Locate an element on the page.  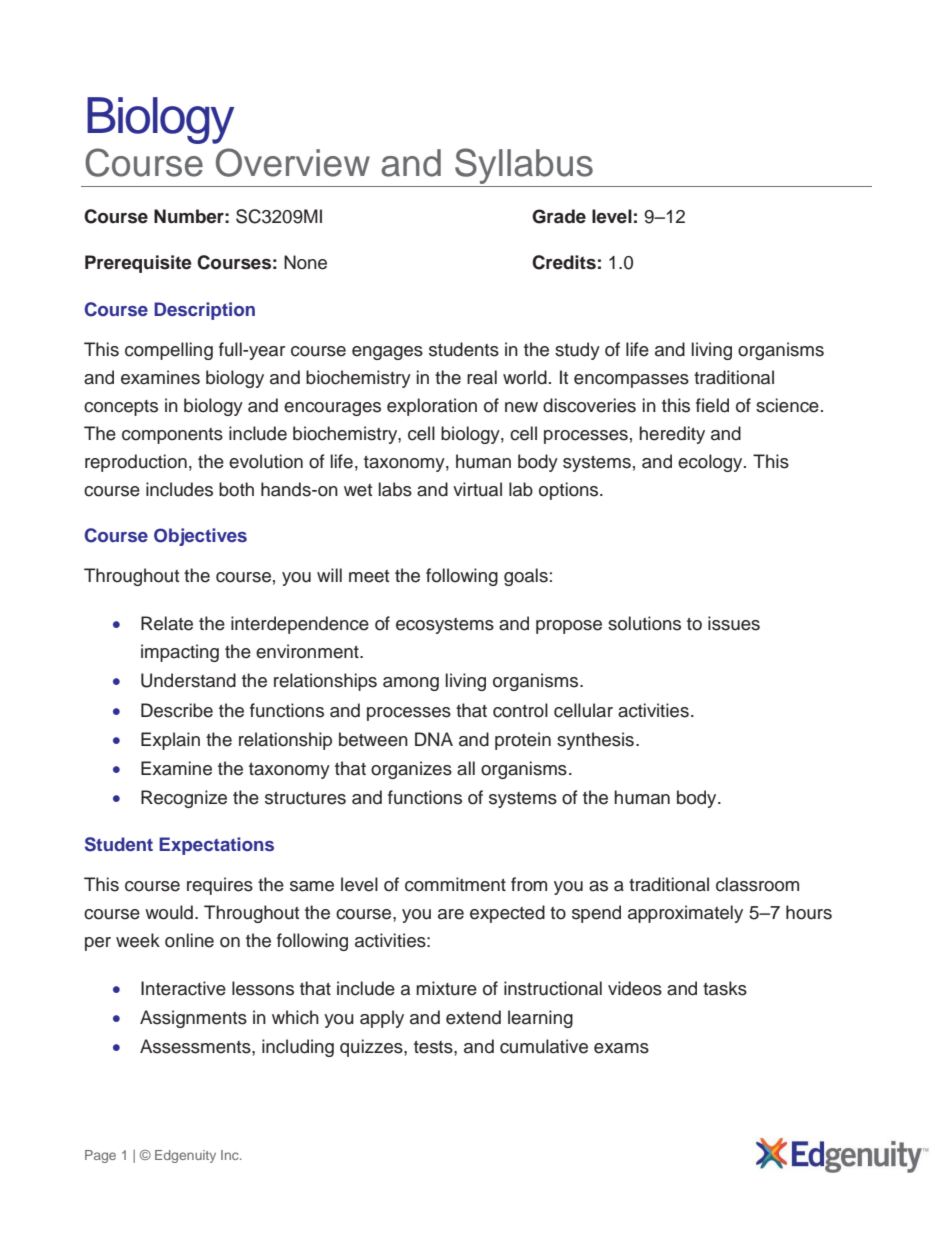
Recognize is located at coordinates (184, 799).
